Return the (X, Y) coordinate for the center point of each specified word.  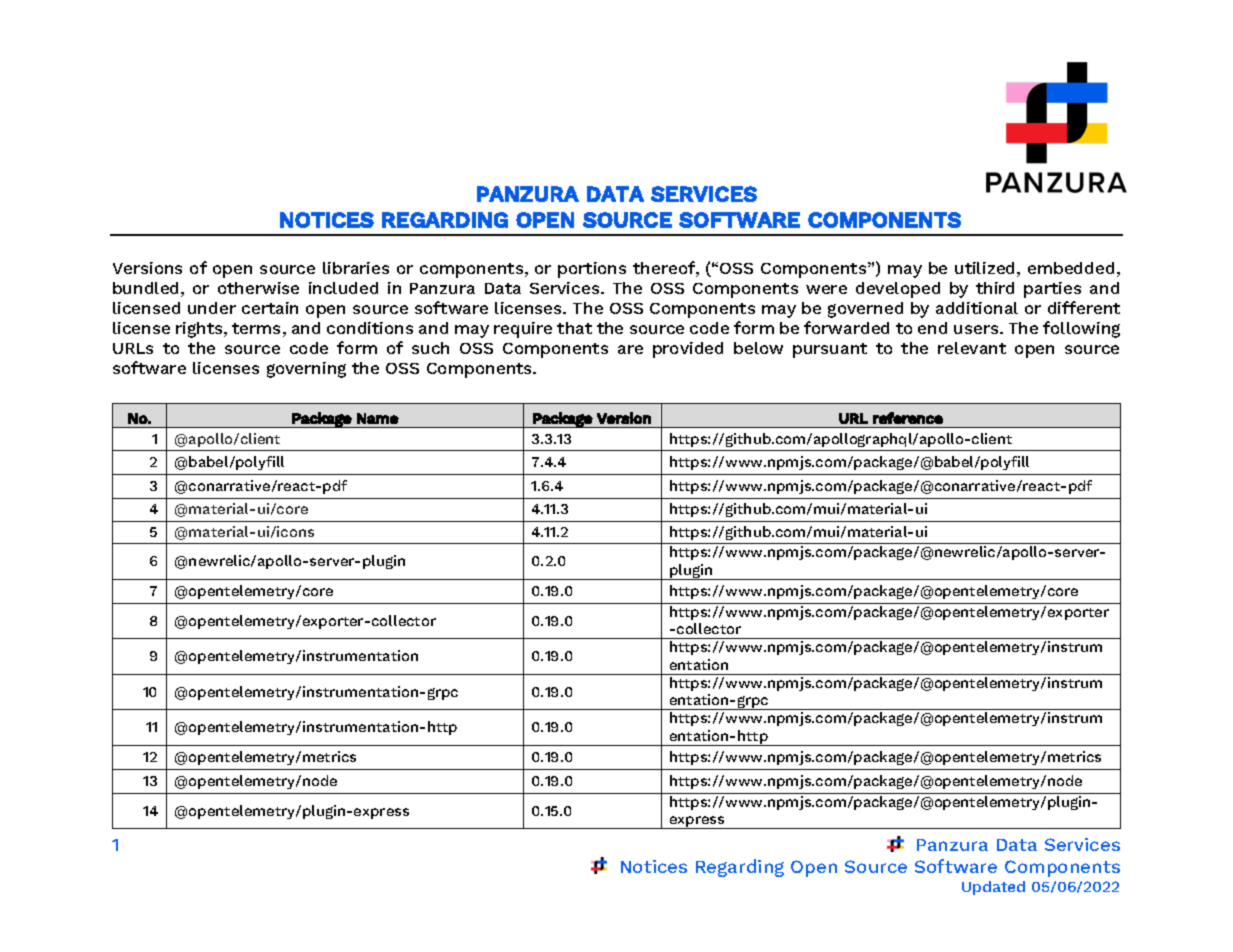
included (343, 288)
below (758, 348)
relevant (972, 348)
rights (200, 330)
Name (378, 418)
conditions (370, 328)
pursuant (830, 350)
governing (306, 370)
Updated (993, 888)
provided (688, 350)
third (995, 288)
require (523, 330)
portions (592, 270)
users (977, 329)
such (430, 348)
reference (908, 418)
